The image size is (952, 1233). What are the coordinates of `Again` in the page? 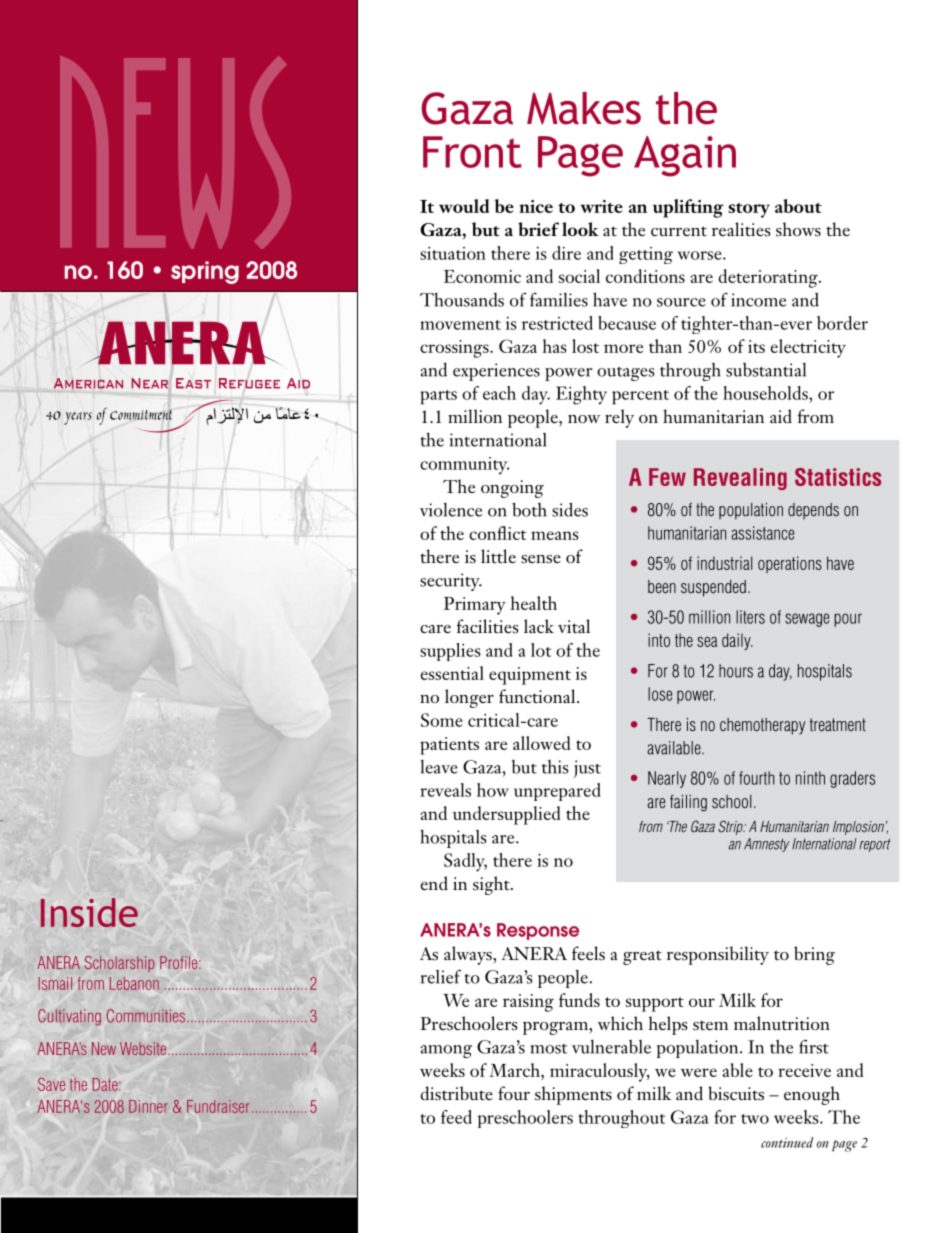 It's located at (685, 156).
